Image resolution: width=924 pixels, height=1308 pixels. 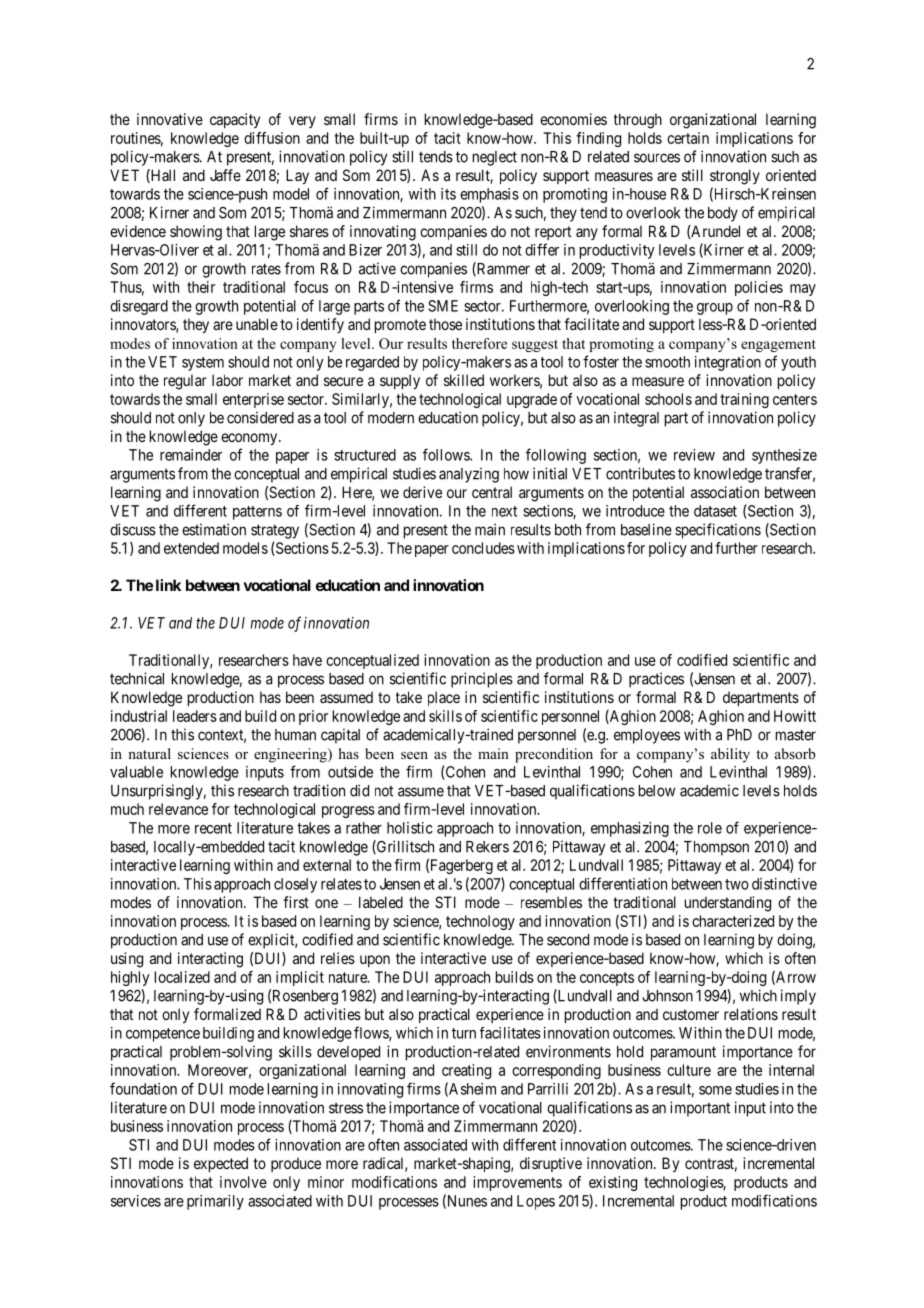 I want to click on labor, so click(x=227, y=380).
